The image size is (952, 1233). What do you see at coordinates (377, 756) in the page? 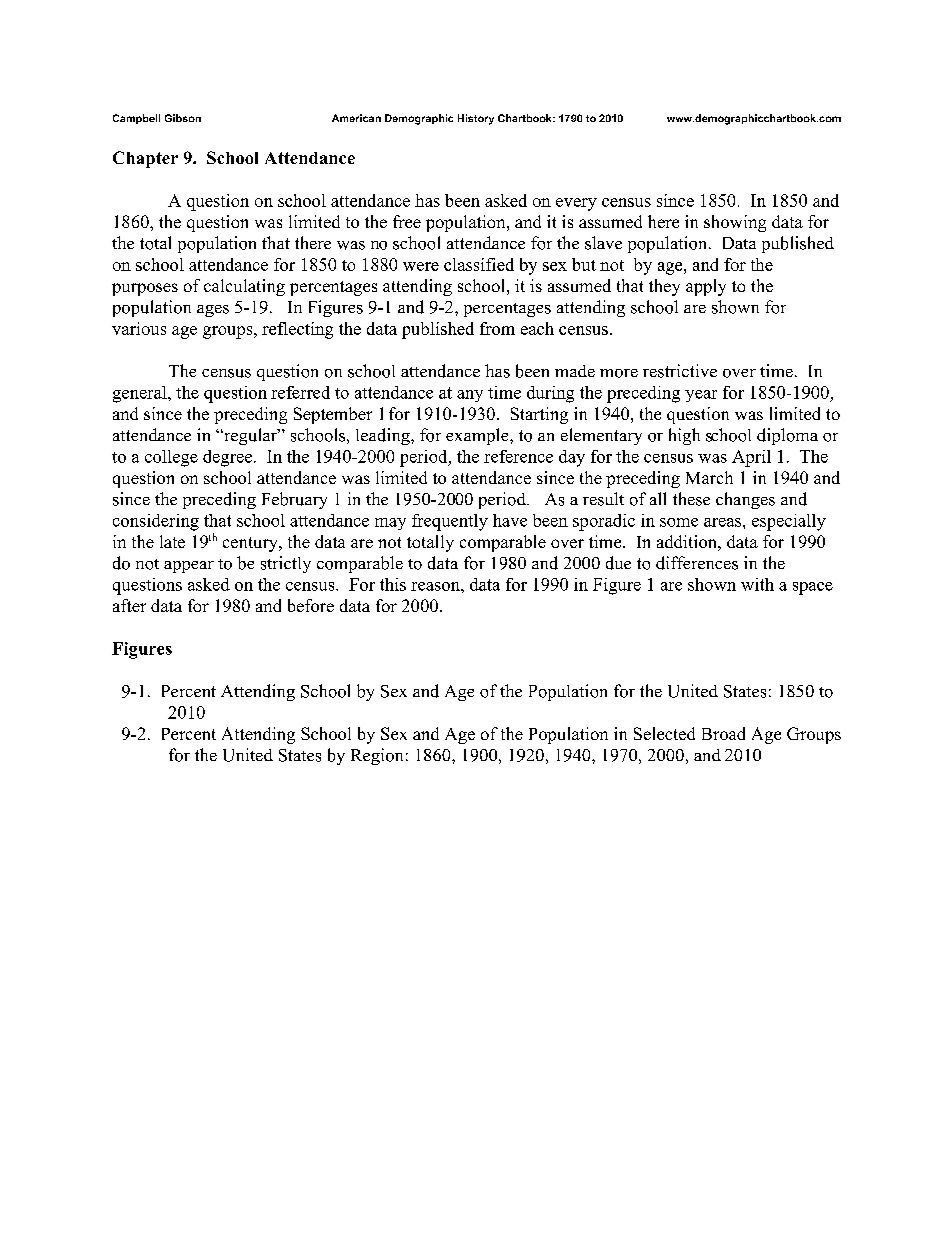
I see `Region` at bounding box center [377, 756].
